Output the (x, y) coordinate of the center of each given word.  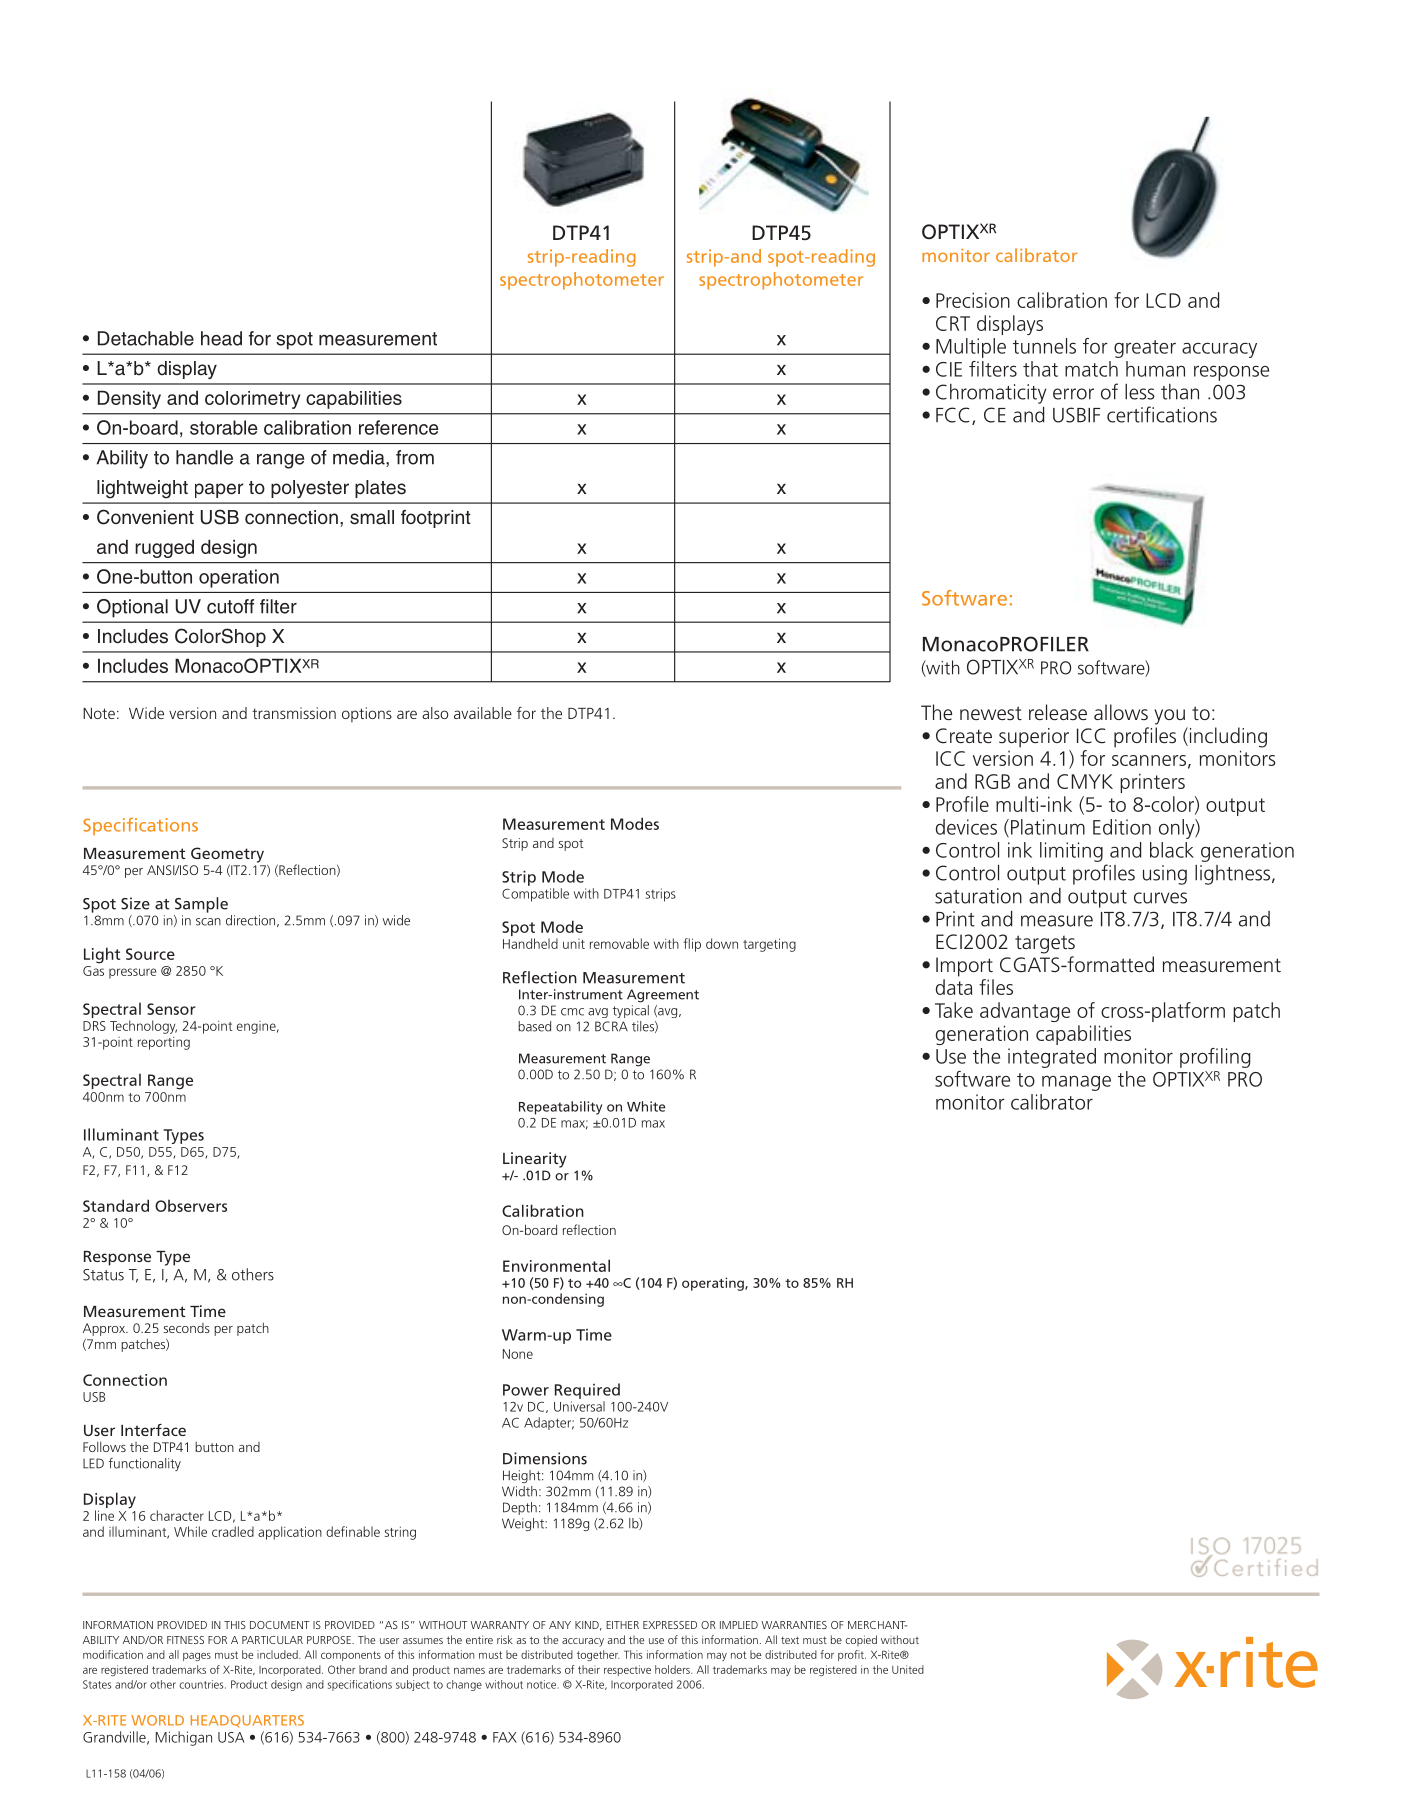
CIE (949, 369)
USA (231, 1737)
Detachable (146, 338)
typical (631, 1010)
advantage (1025, 1012)
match (1091, 369)
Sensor (171, 1009)
